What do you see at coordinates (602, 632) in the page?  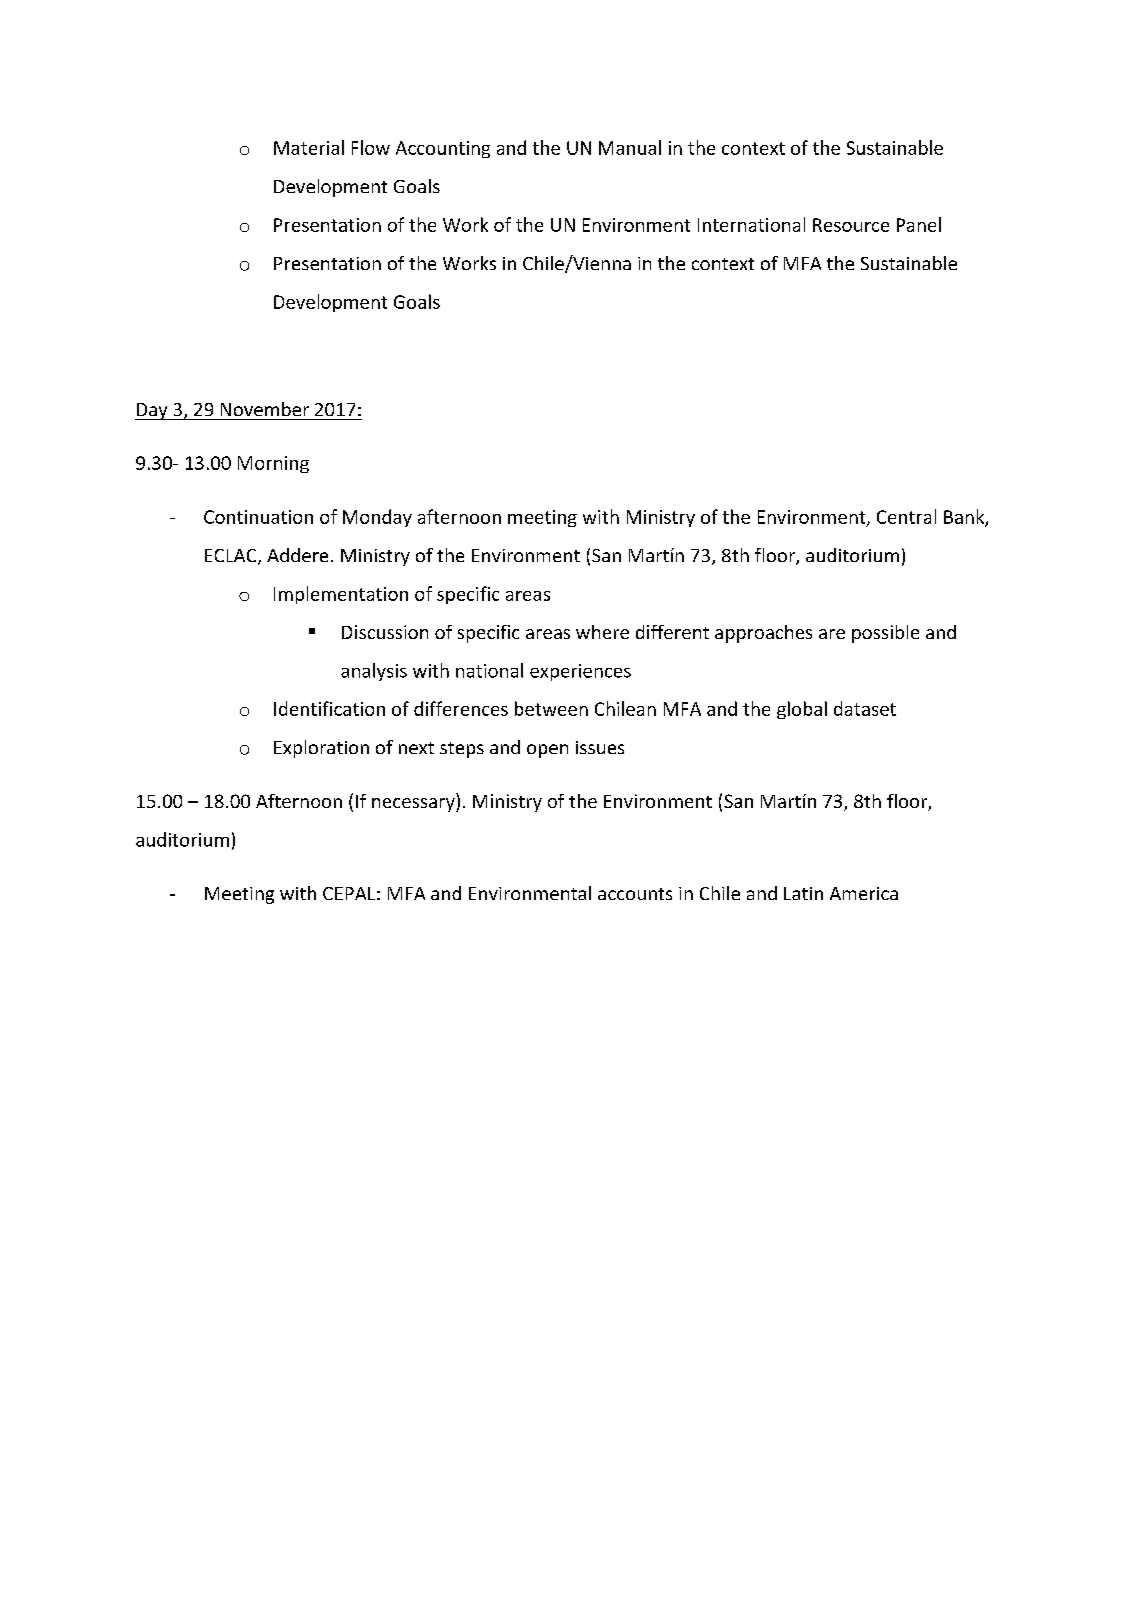 I see `where` at bounding box center [602, 632].
